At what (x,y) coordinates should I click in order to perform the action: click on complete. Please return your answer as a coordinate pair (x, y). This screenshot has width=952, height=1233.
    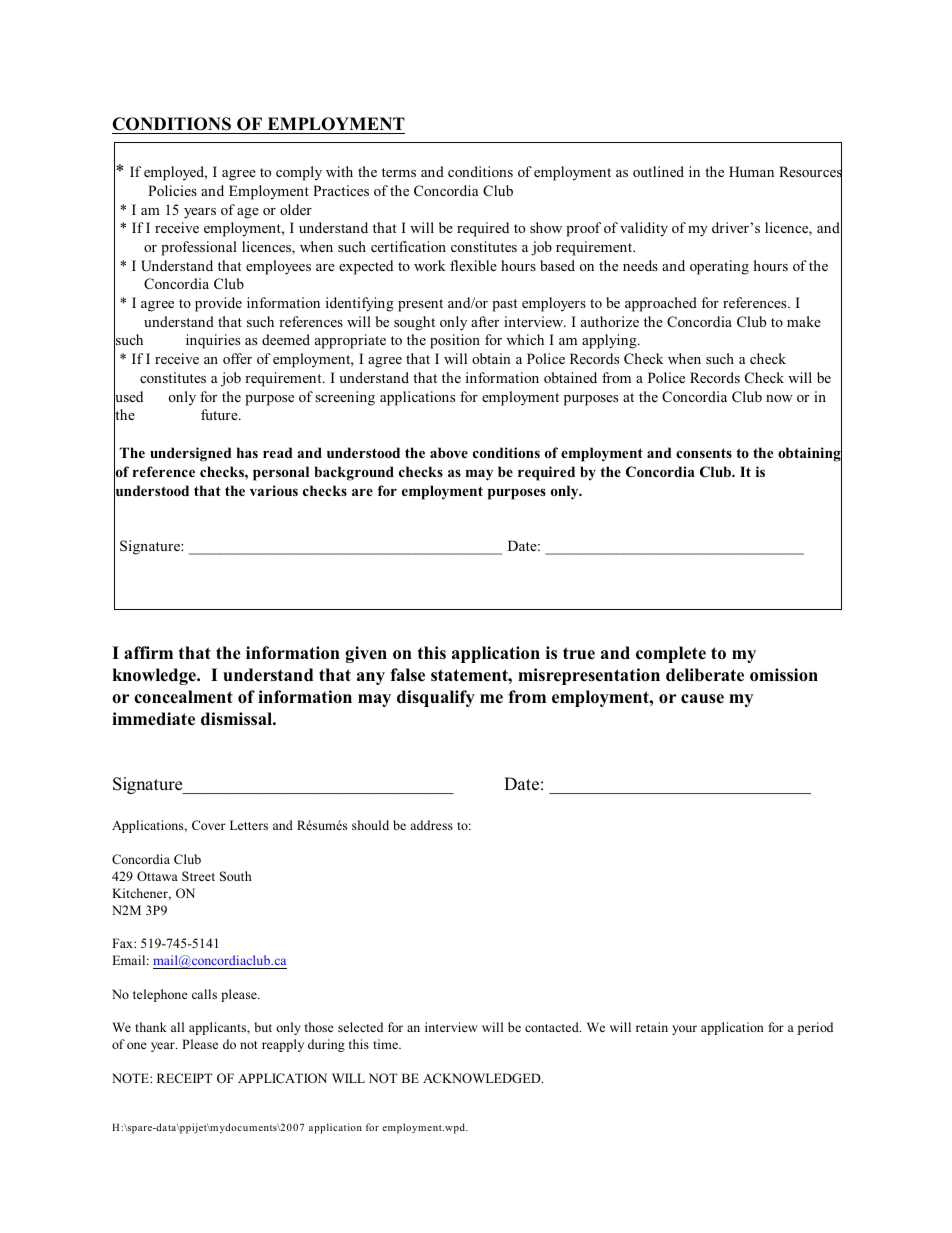
    Looking at the image, I should click on (671, 654).
